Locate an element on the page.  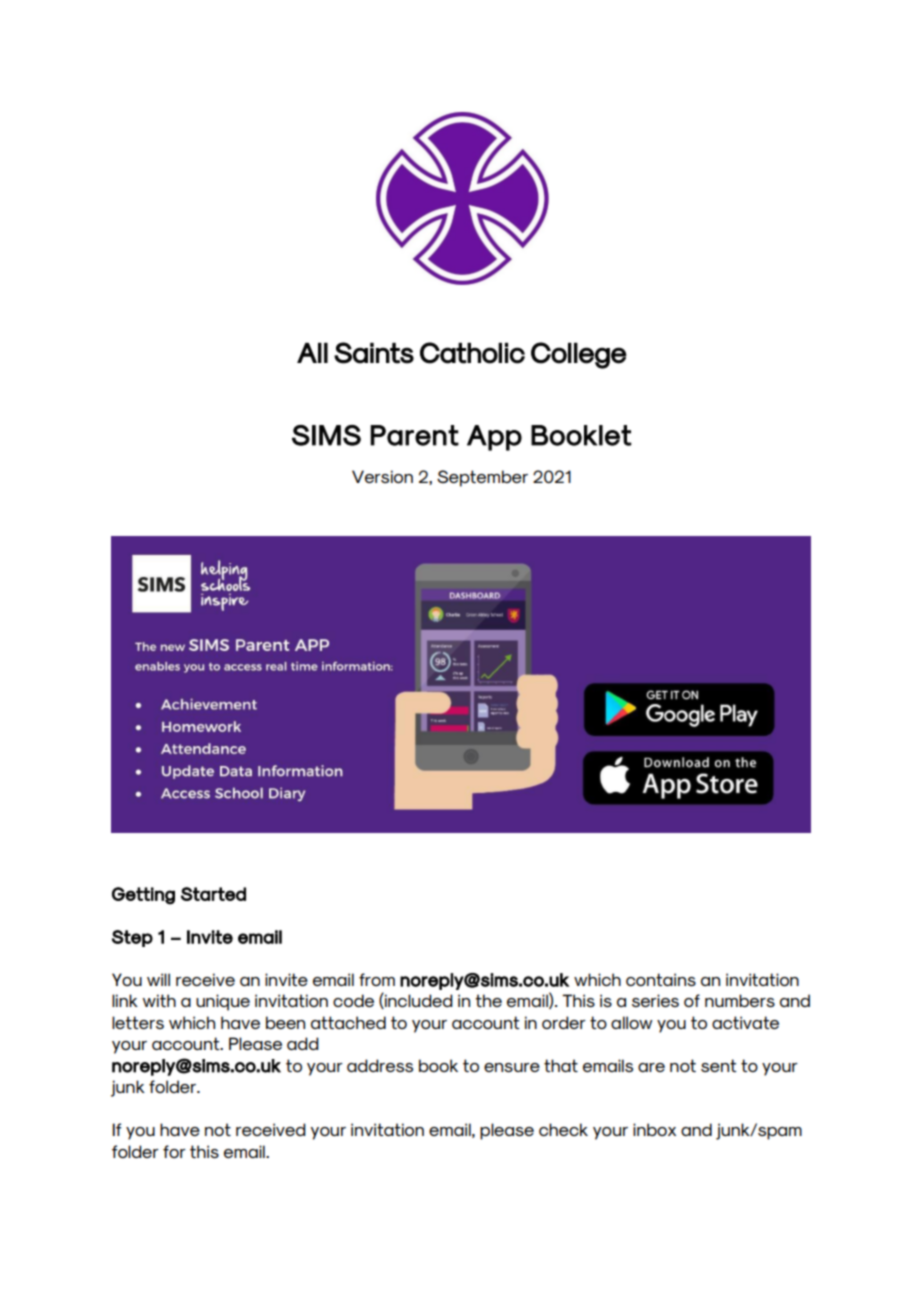
Catholic is located at coordinates (472, 353).
